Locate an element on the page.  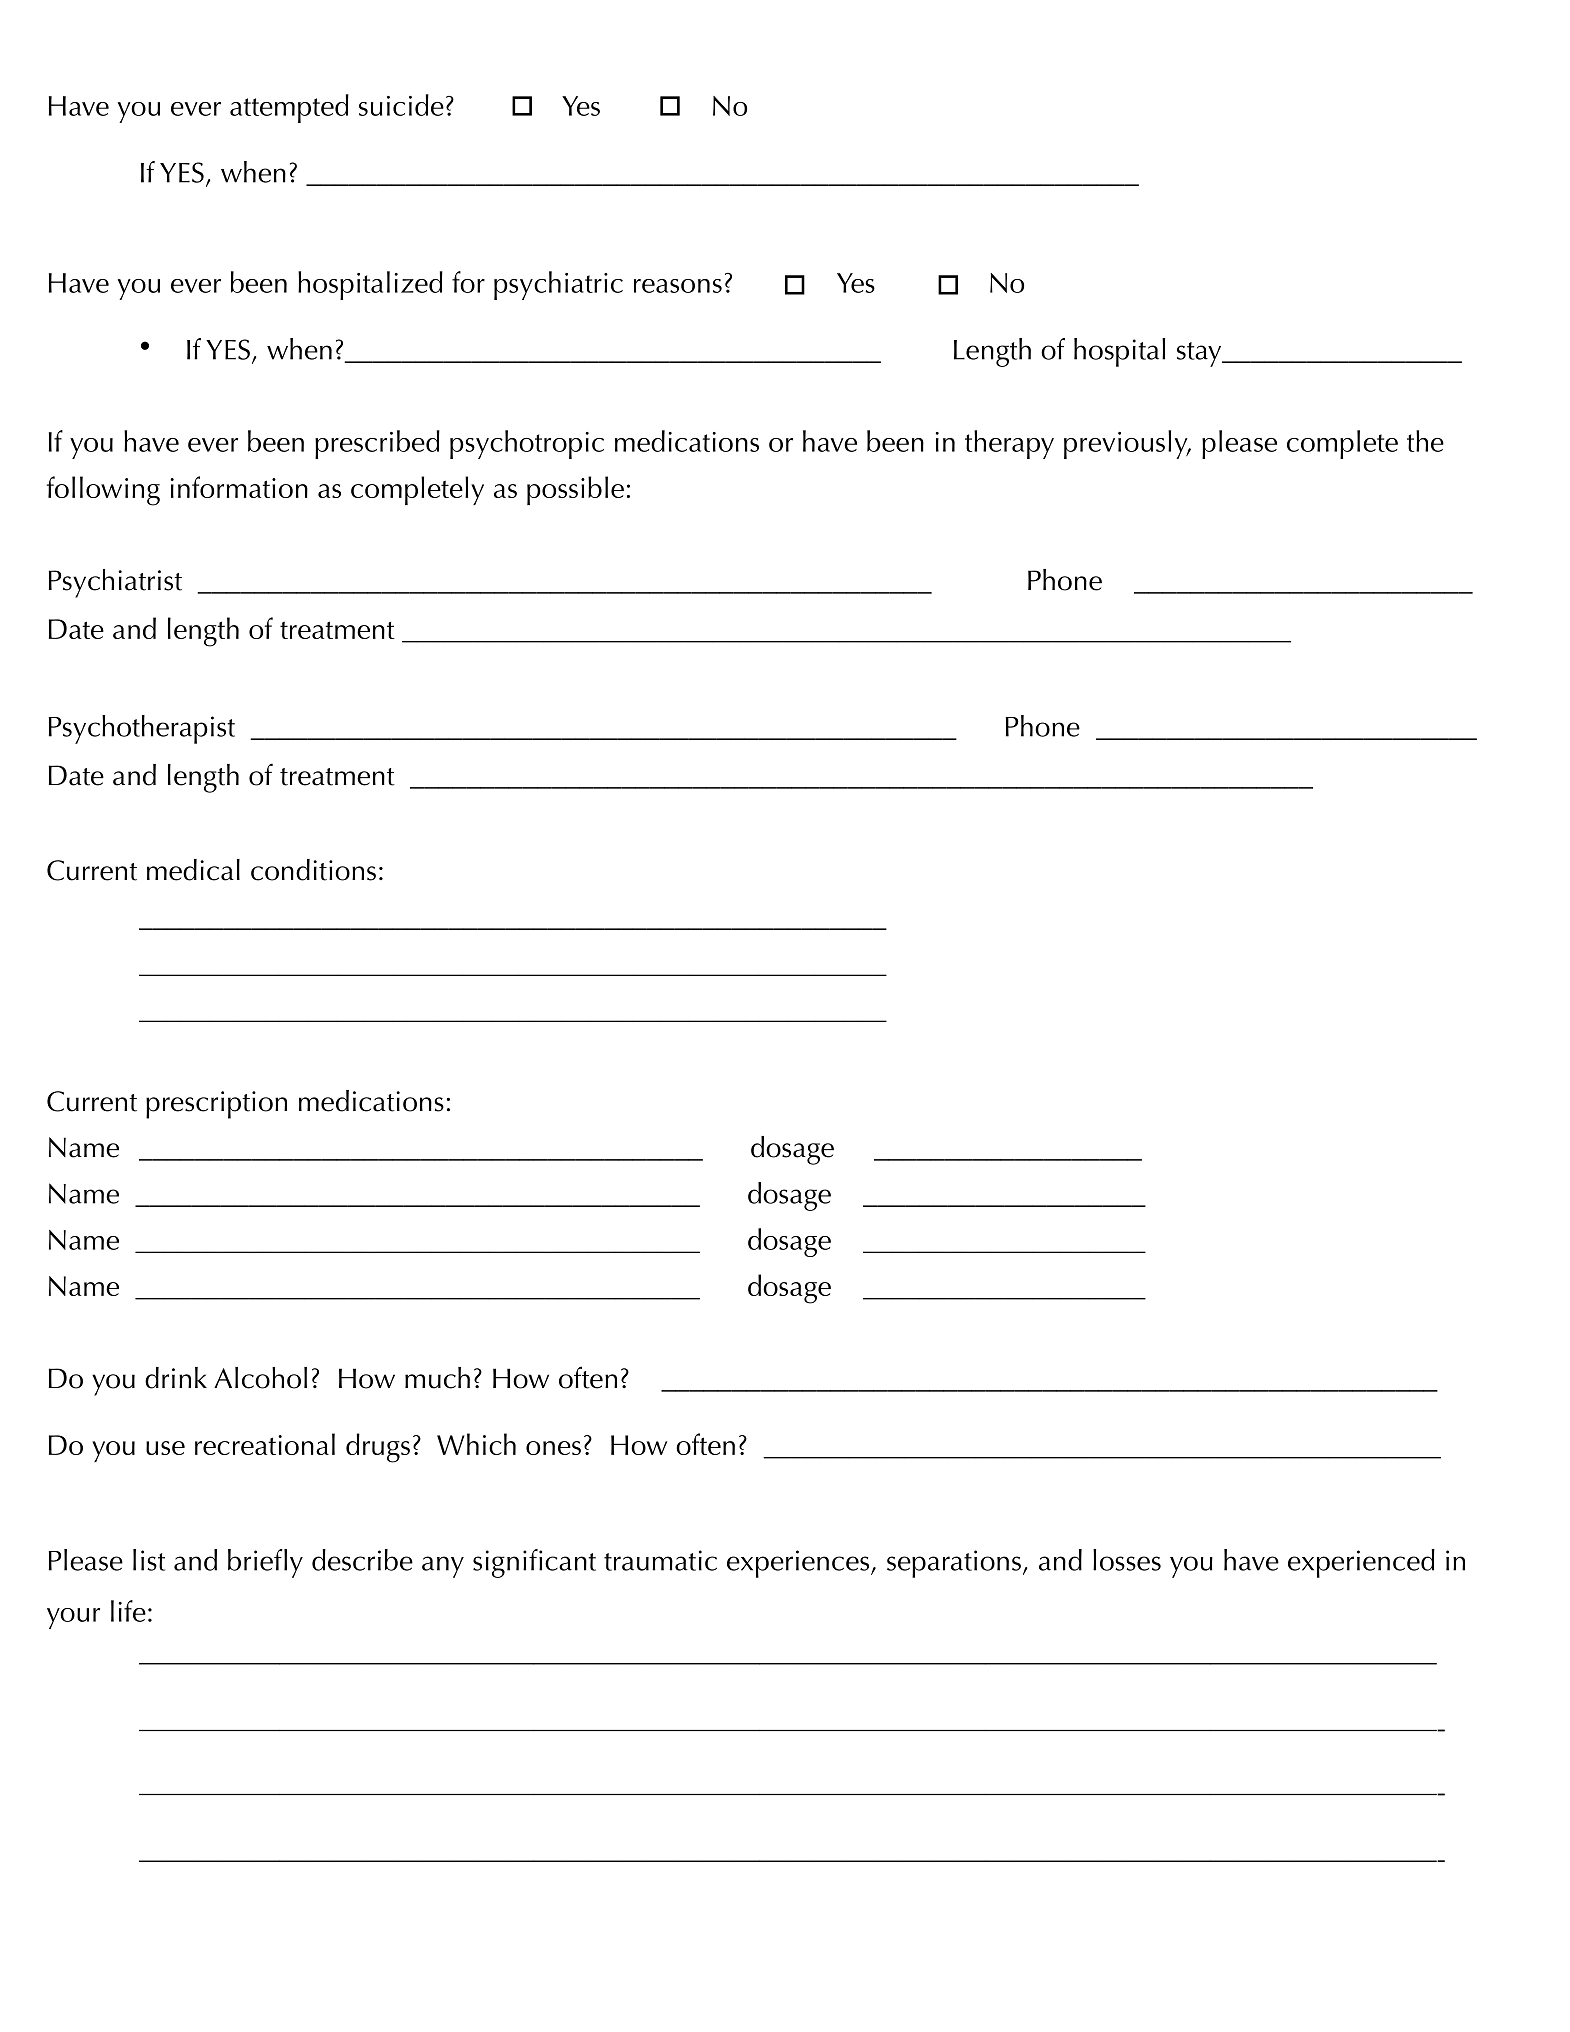
conditions is located at coordinates (313, 870).
